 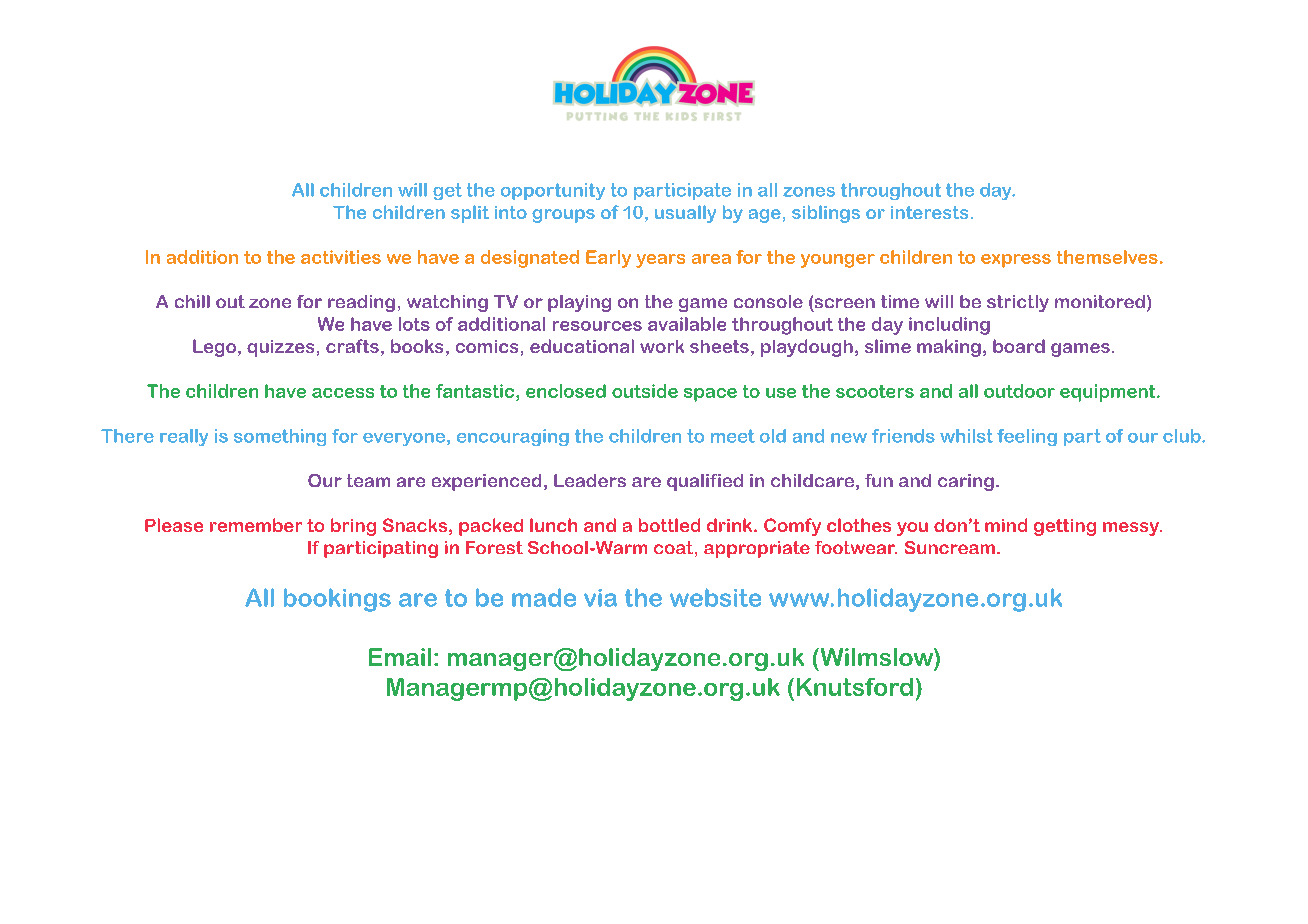 What do you see at coordinates (1019, 391) in the document?
I see `outdoor` at bounding box center [1019, 391].
